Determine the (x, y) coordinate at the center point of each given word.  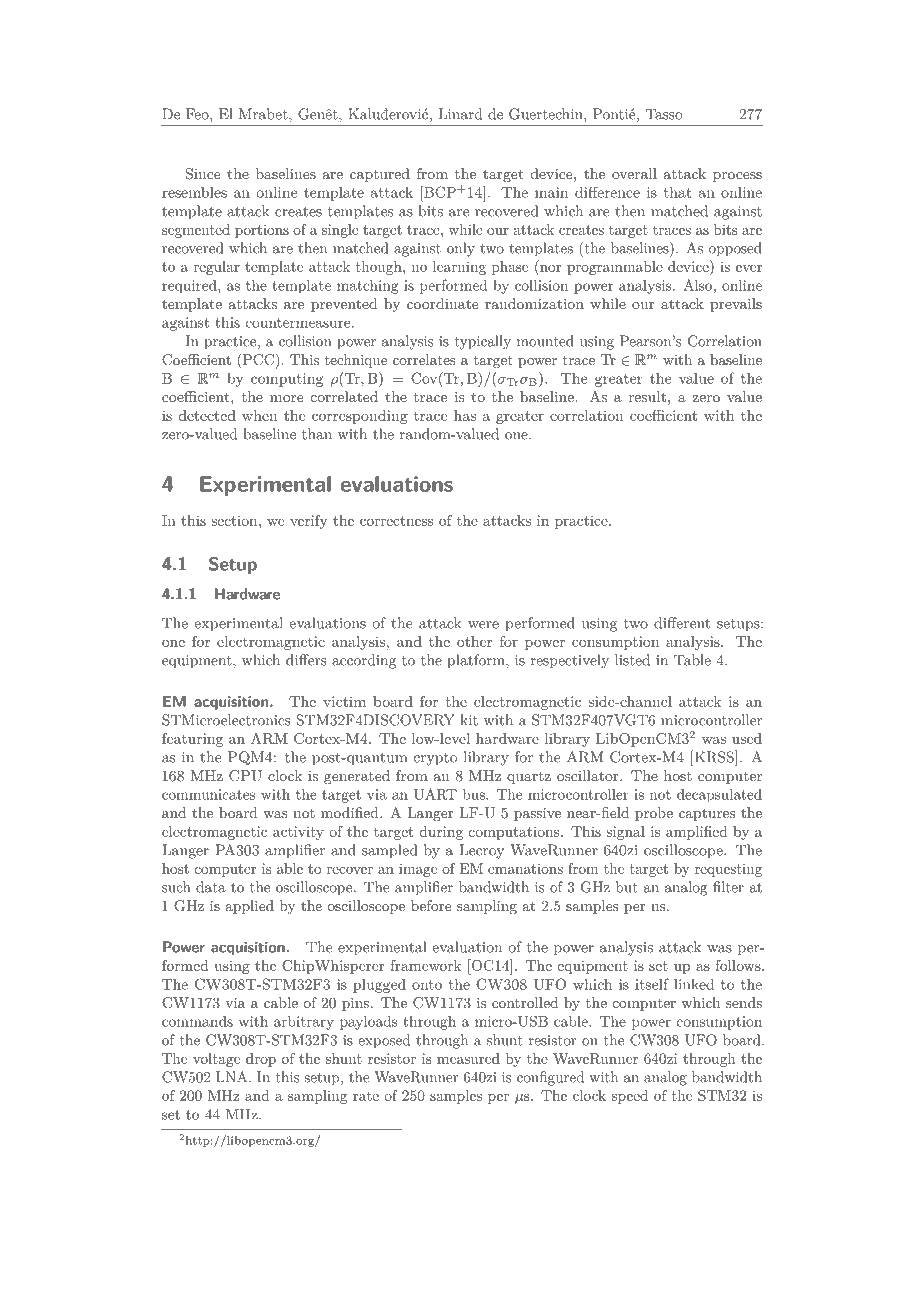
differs (306, 660)
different (682, 623)
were (483, 625)
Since (203, 174)
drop (261, 1060)
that (678, 192)
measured (468, 1058)
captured (380, 175)
